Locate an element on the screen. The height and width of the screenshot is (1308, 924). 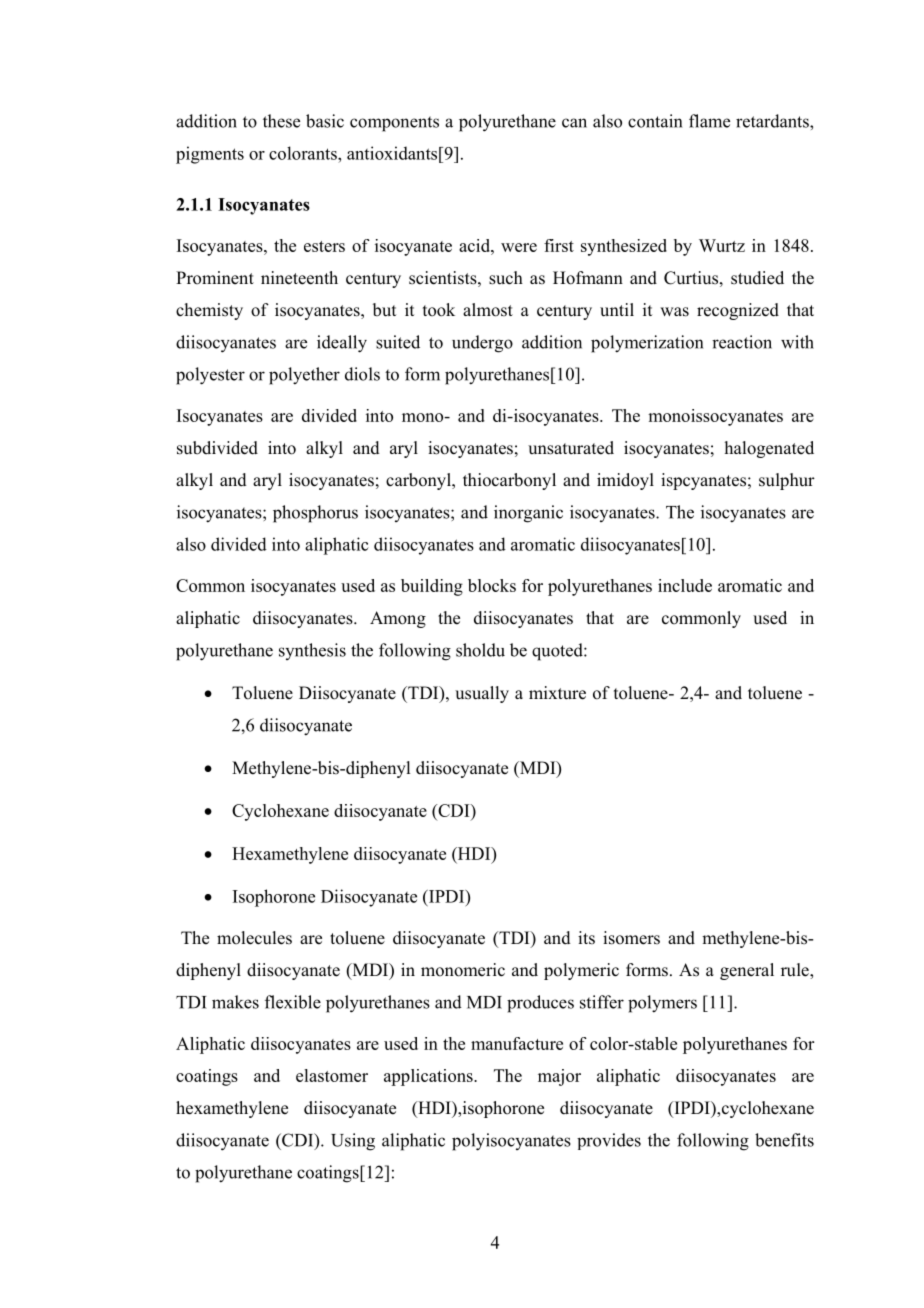
these is located at coordinates (281, 121).
